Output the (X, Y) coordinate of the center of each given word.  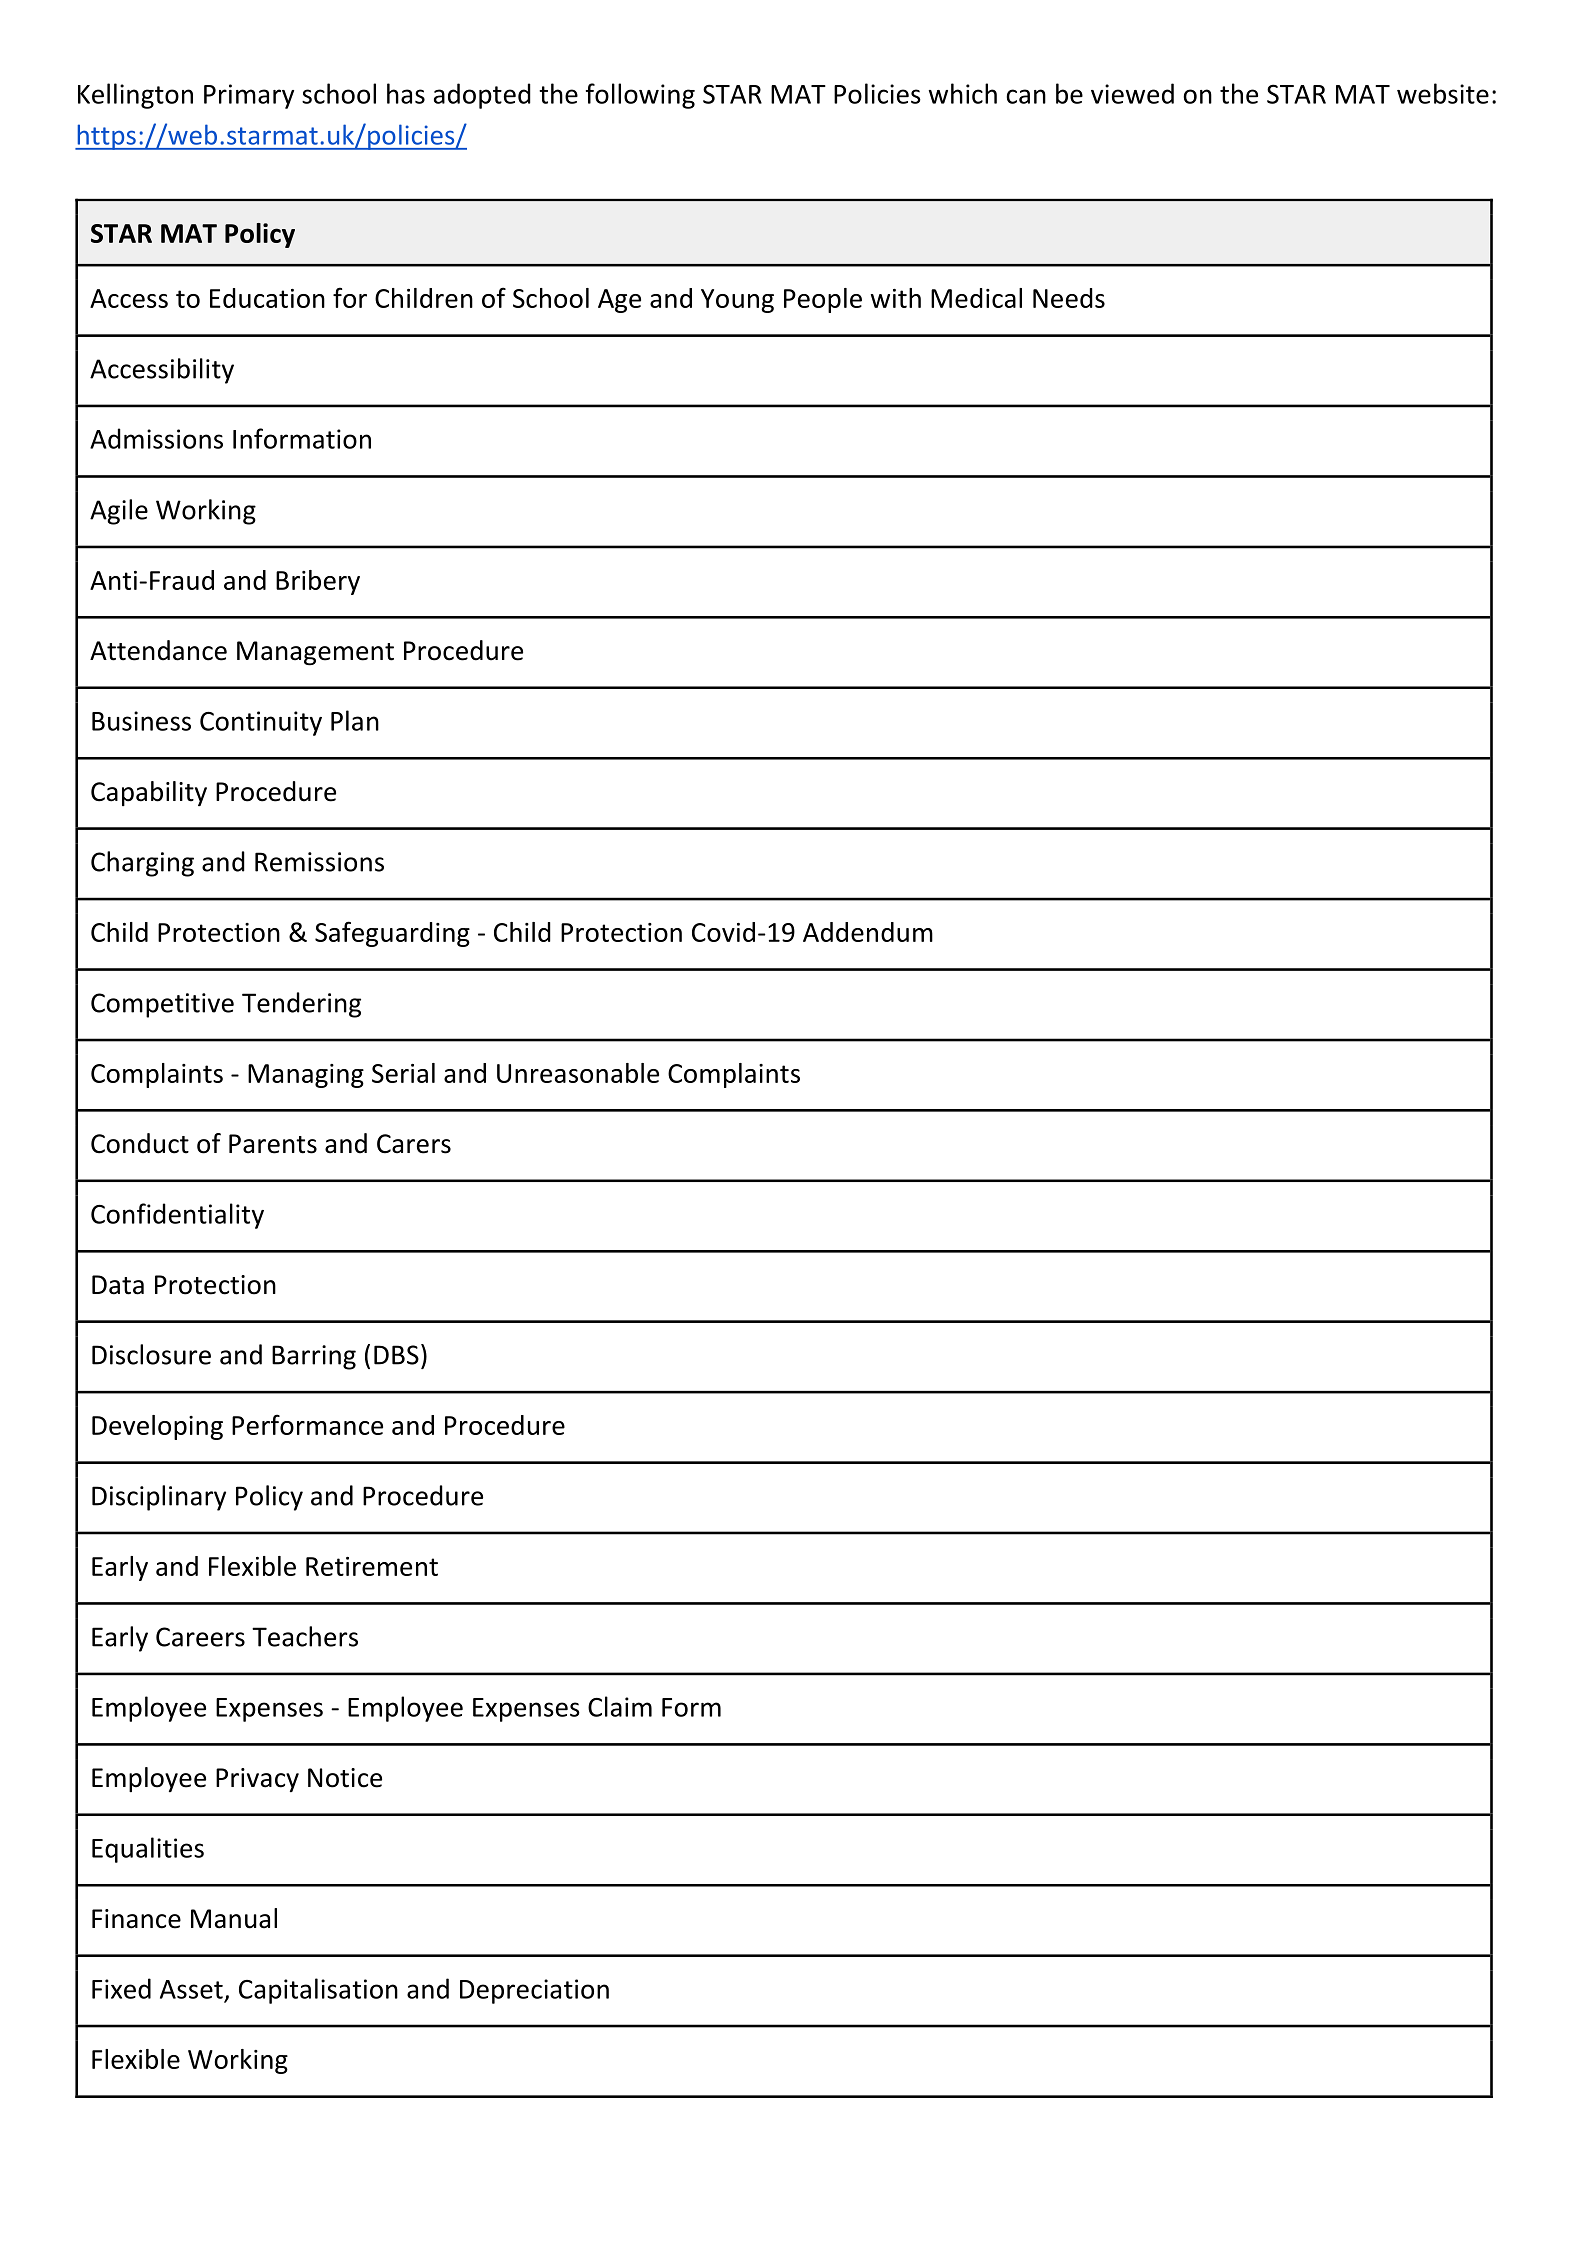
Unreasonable (578, 1073)
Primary (249, 96)
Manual (234, 1918)
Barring (314, 1357)
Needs (1069, 298)
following (640, 96)
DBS (396, 1355)
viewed (1132, 93)
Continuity (261, 723)
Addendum (868, 932)
